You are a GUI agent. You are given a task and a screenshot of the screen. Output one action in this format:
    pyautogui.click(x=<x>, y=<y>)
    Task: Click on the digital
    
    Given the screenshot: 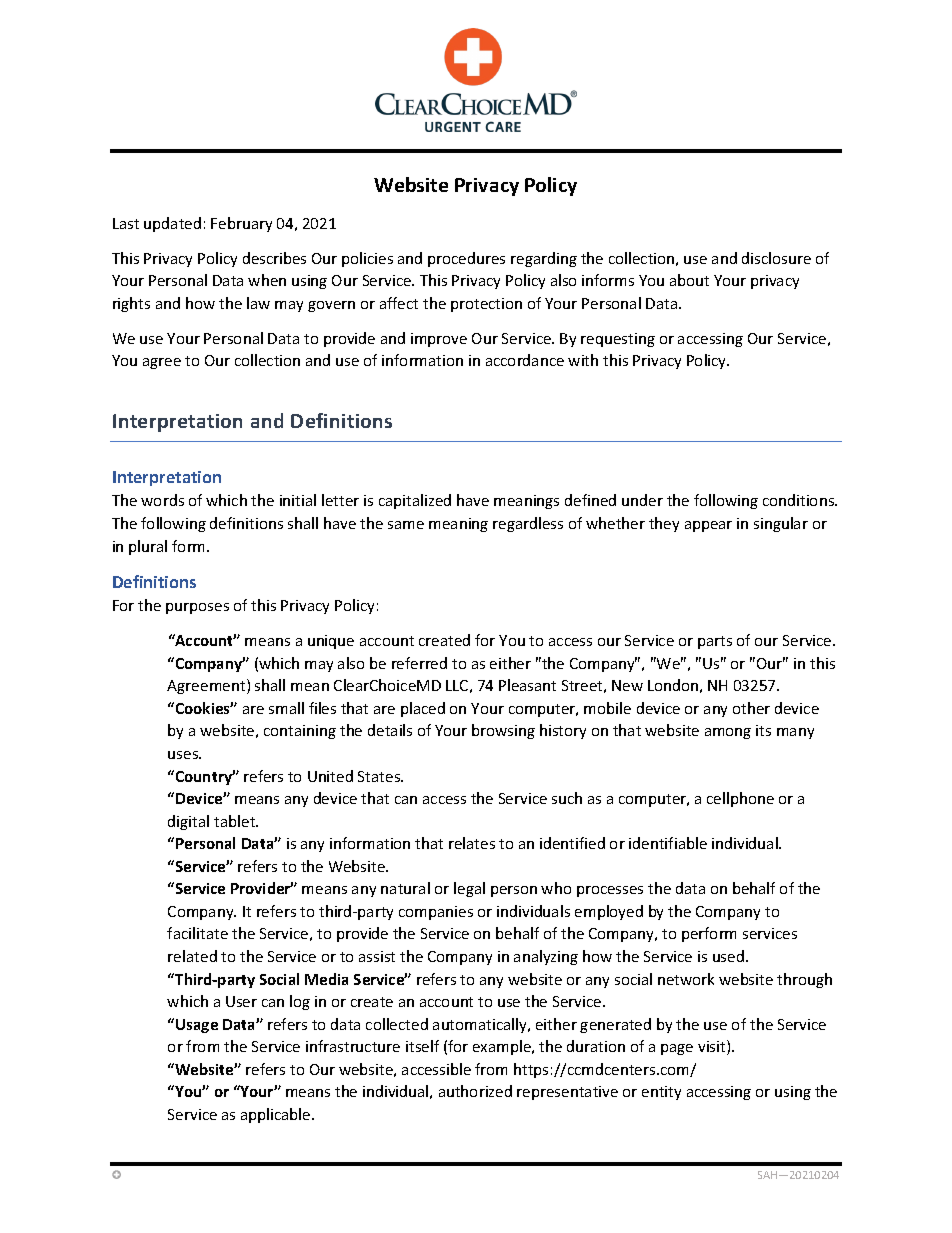 What is the action you would take?
    pyautogui.click(x=188, y=822)
